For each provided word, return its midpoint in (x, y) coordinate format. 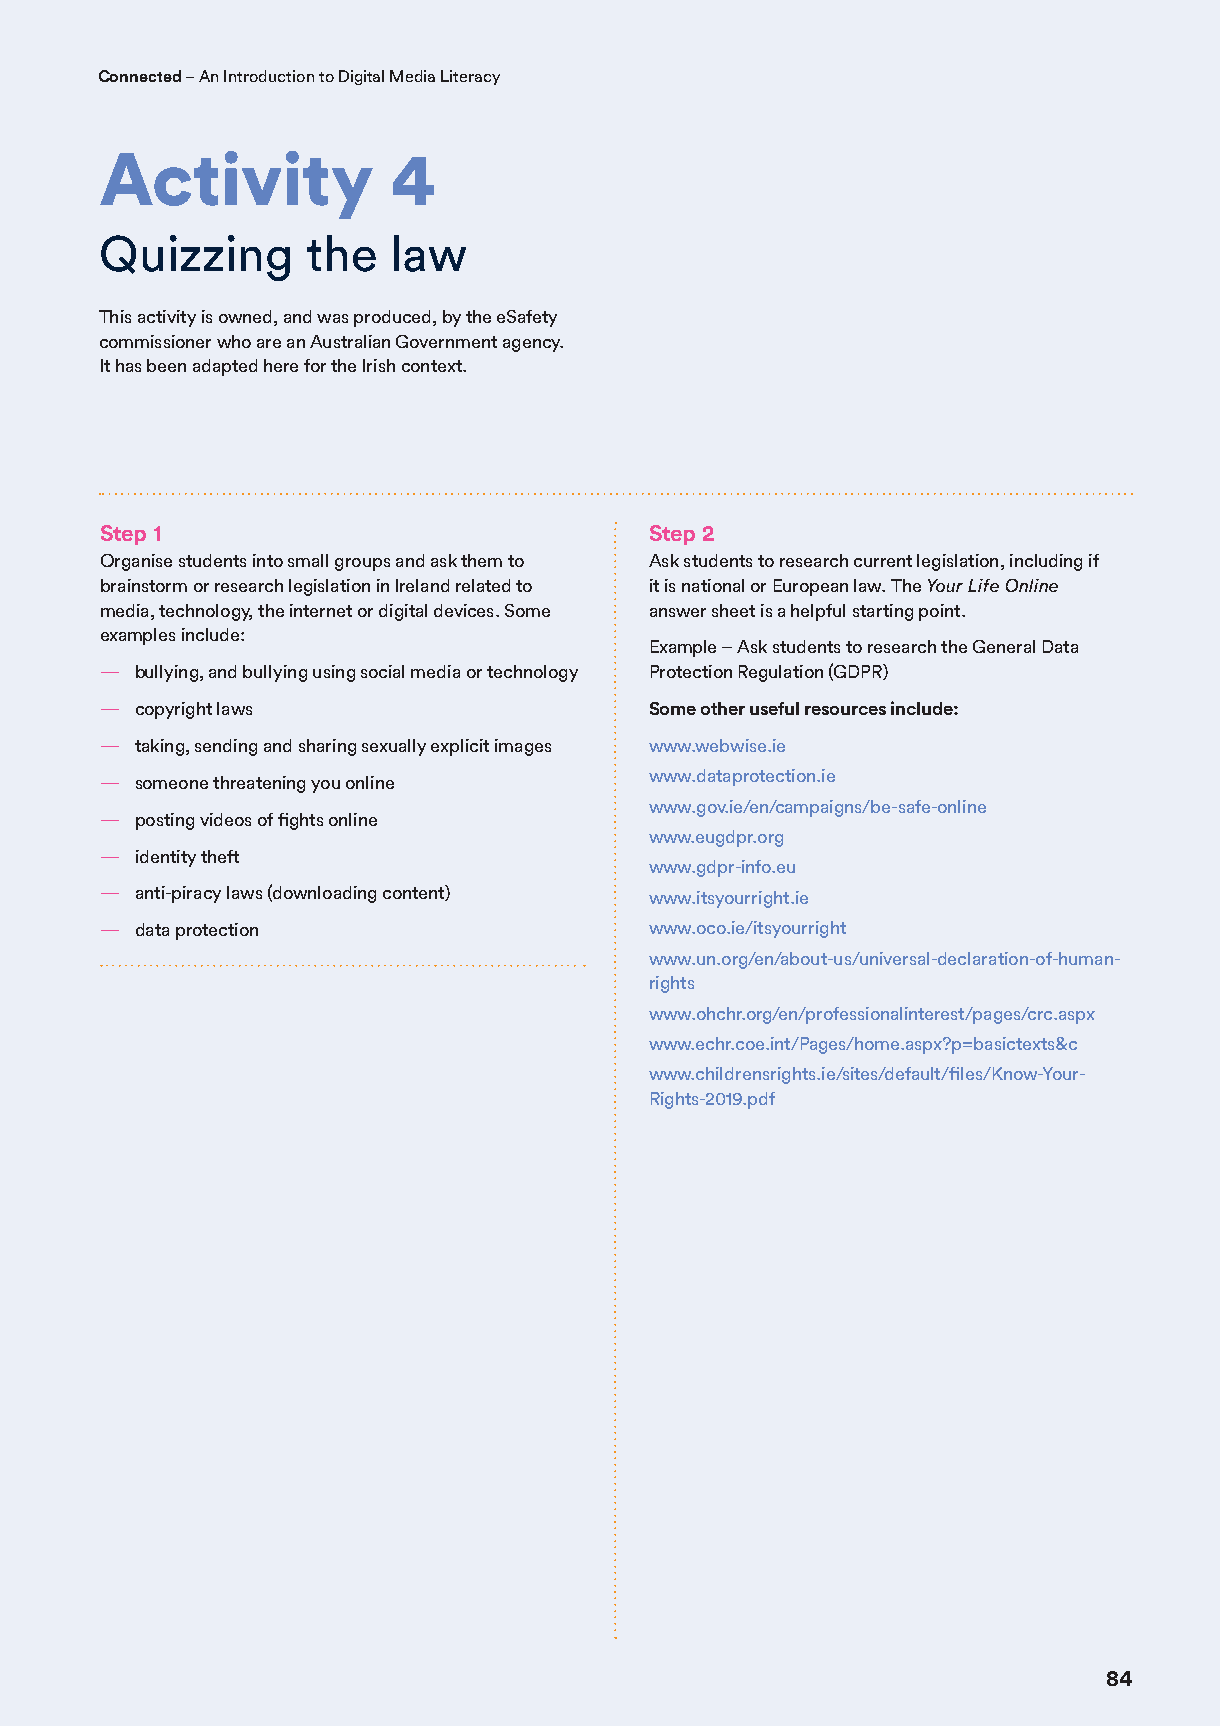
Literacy (470, 77)
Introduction (269, 76)
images (523, 747)
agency (533, 345)
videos (225, 819)
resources (845, 710)
